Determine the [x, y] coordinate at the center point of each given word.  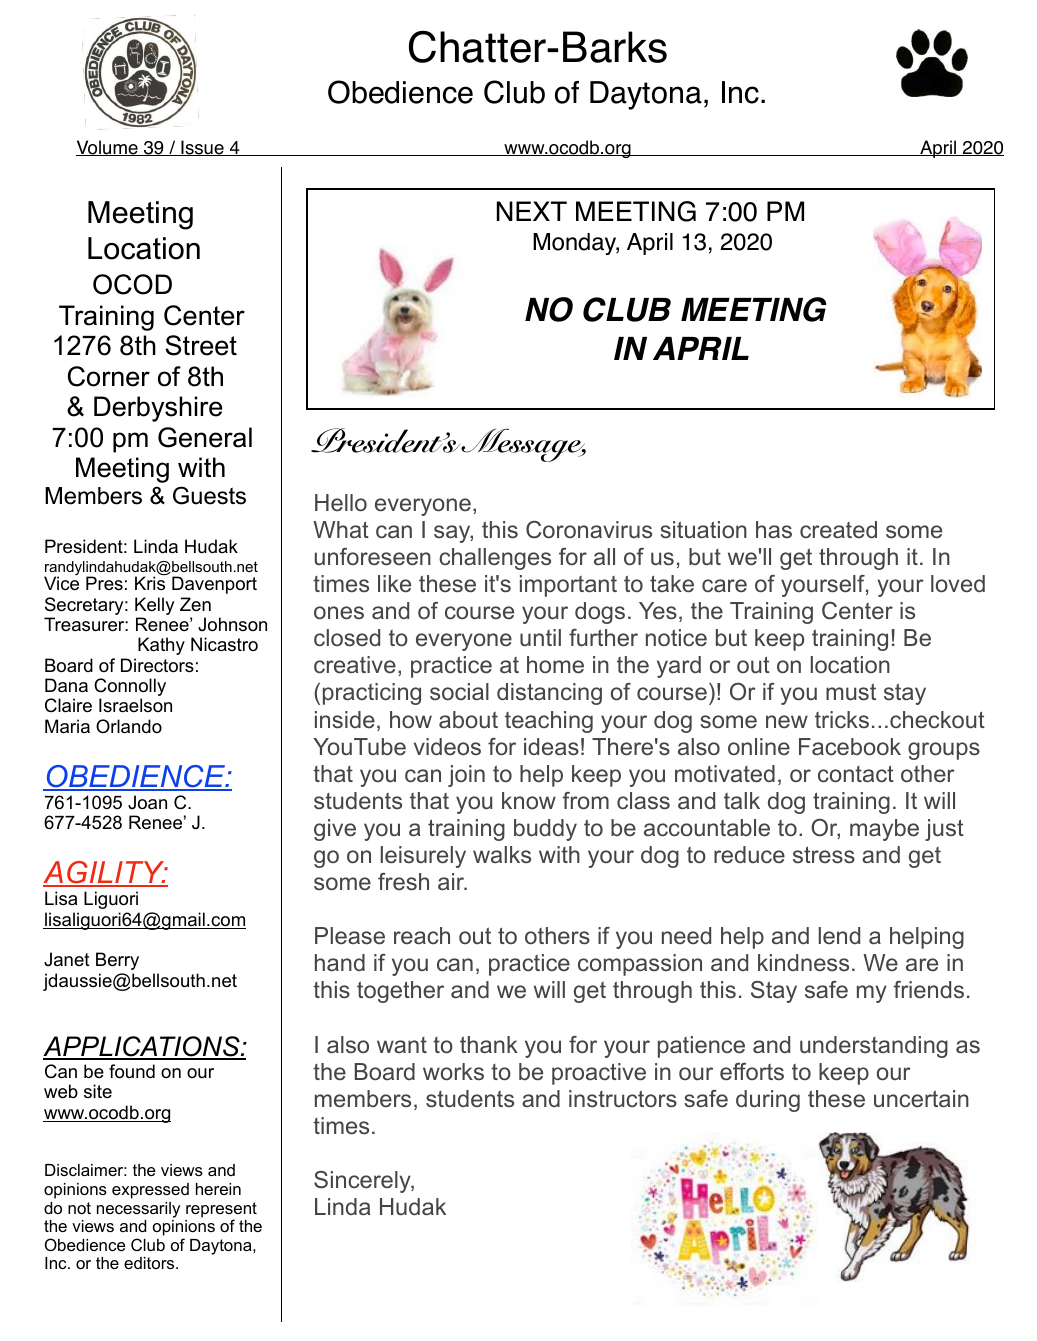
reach [422, 936]
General [205, 437]
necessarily [138, 1210]
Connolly [130, 688]
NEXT [532, 211]
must [851, 692]
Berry [117, 961]
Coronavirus [589, 530]
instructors [623, 1099]
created [838, 529]
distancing [549, 694]
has [774, 529]
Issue [202, 148]
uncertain [921, 1099]
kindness [803, 962]
